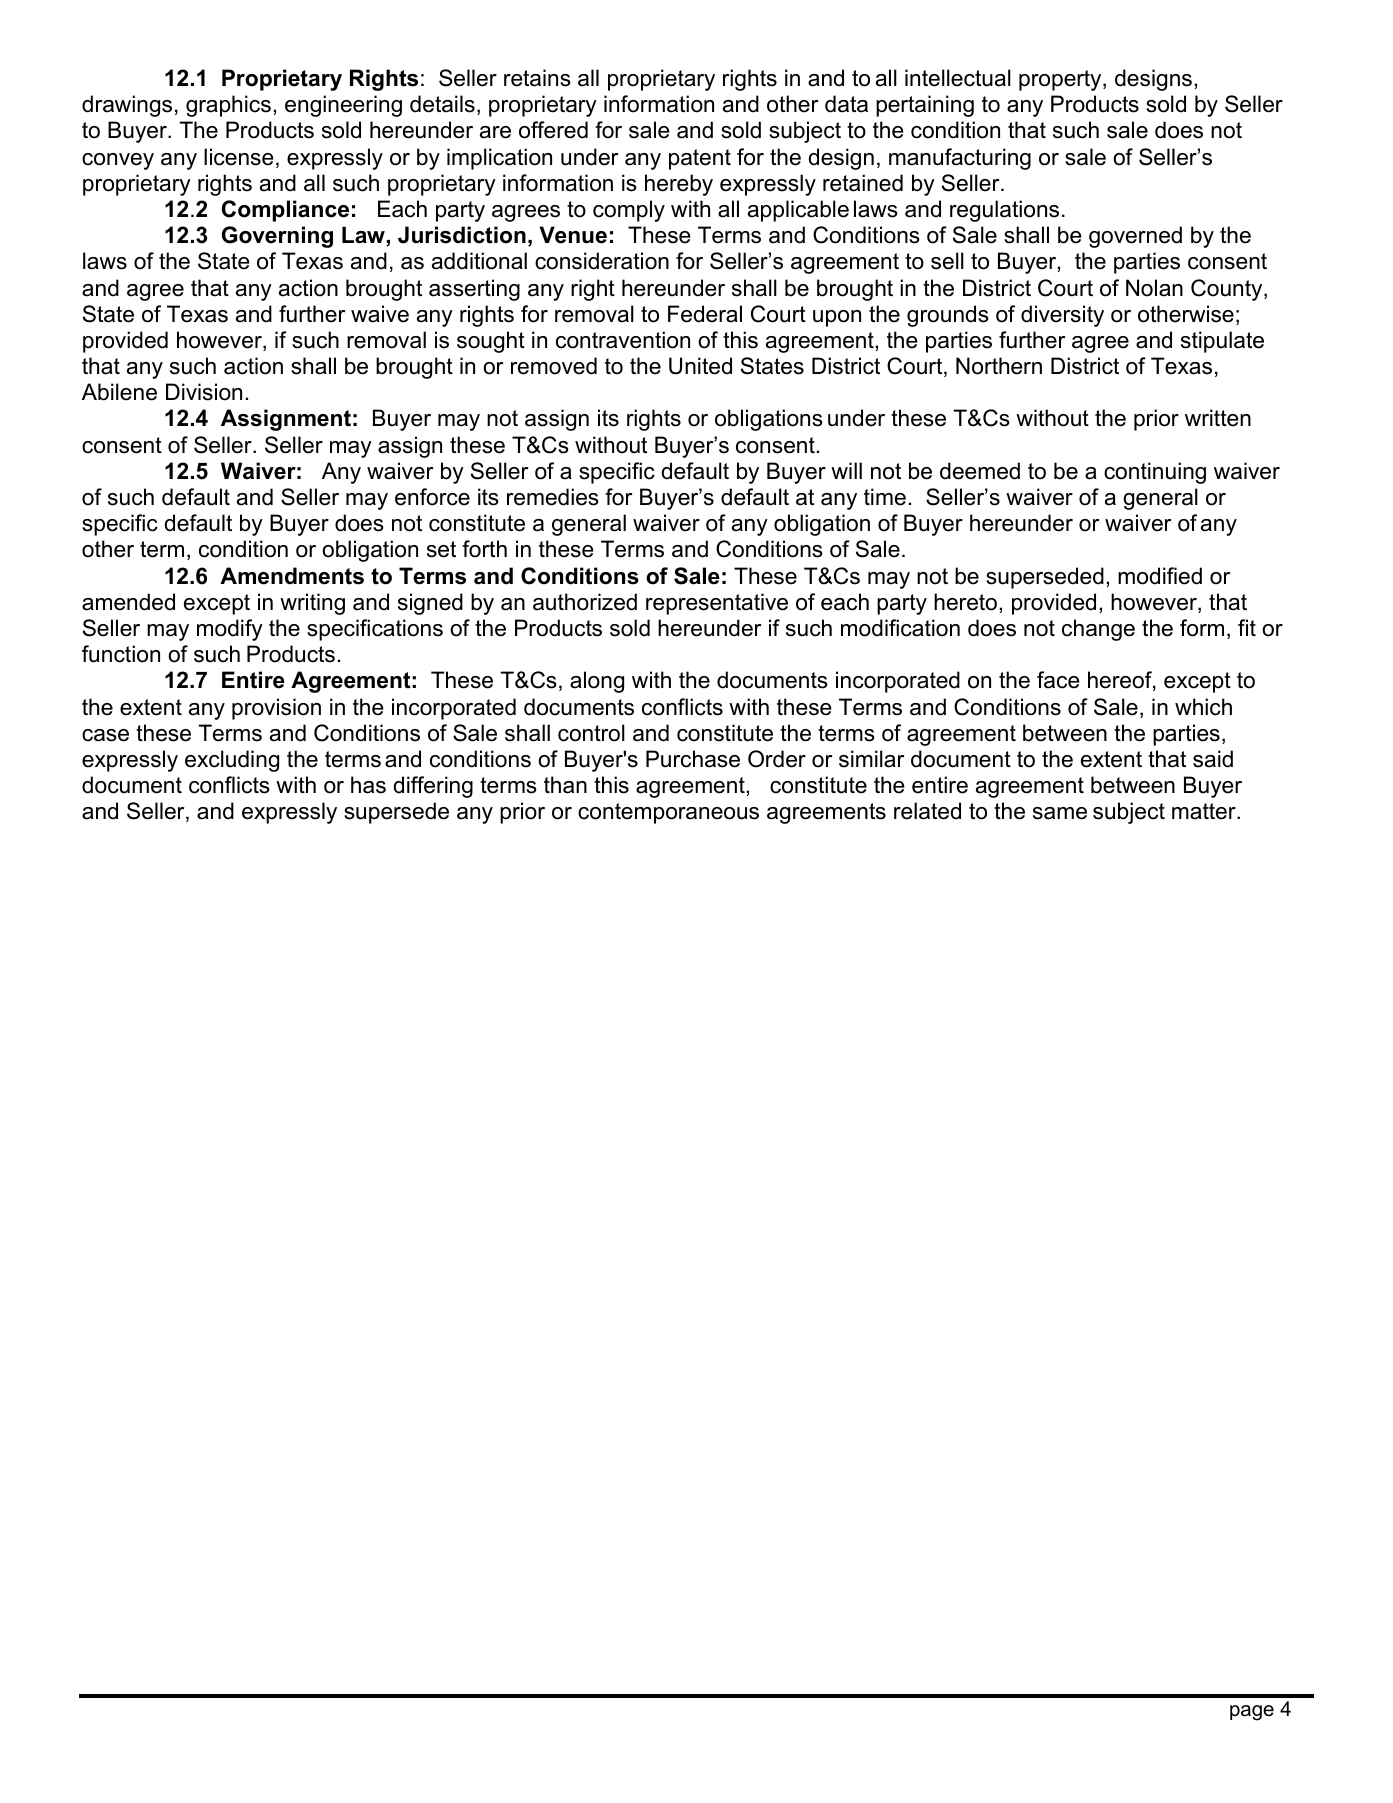 The image size is (1393, 1803). I want to click on page, so click(1252, 1713).
